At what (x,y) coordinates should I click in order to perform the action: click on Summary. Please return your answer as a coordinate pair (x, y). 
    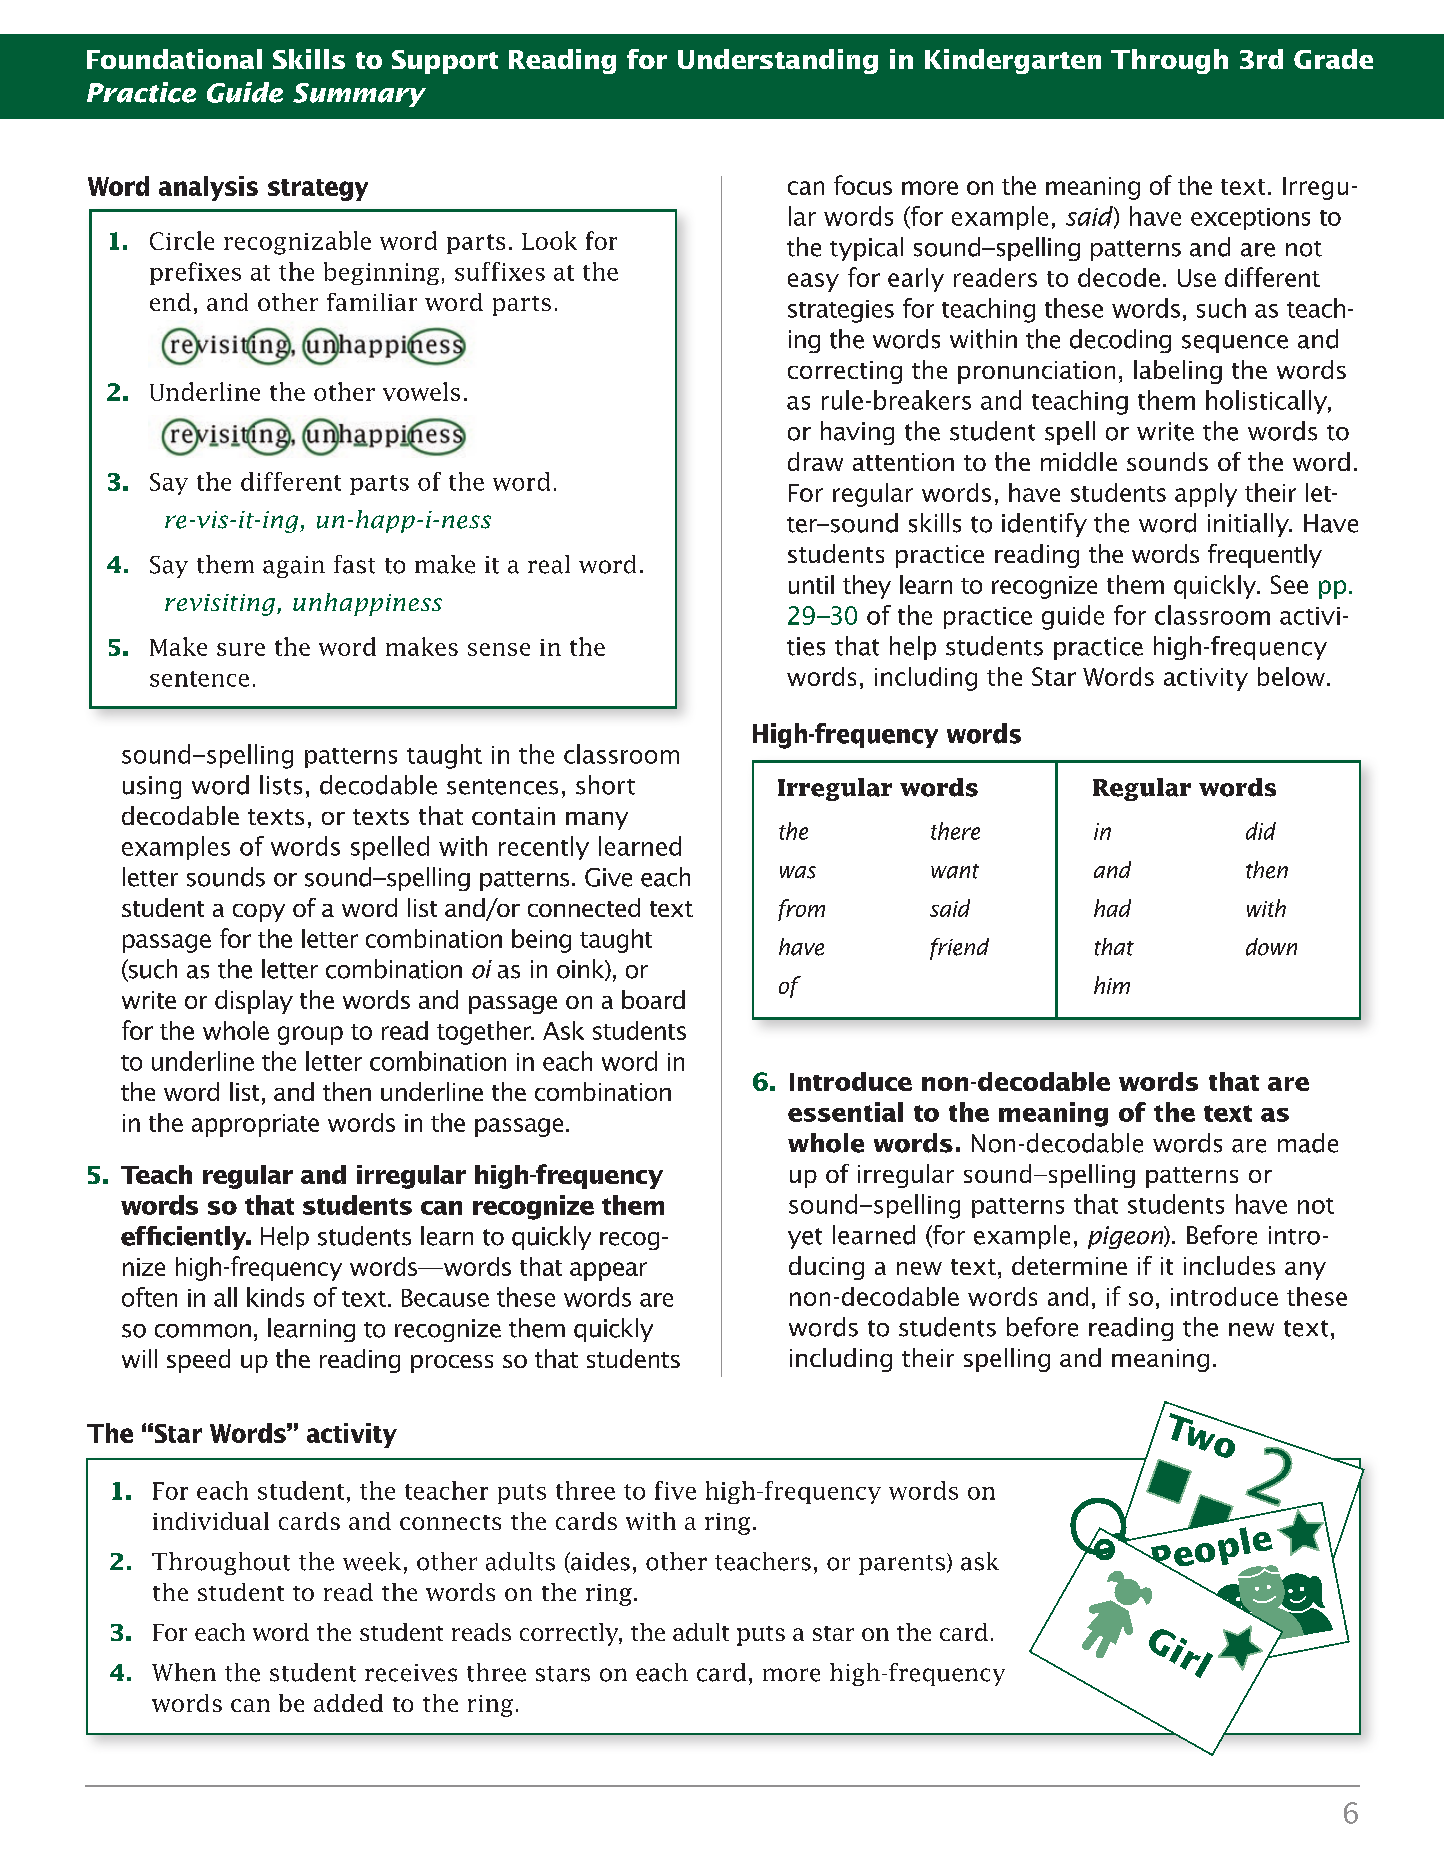
    Looking at the image, I should click on (359, 95).
